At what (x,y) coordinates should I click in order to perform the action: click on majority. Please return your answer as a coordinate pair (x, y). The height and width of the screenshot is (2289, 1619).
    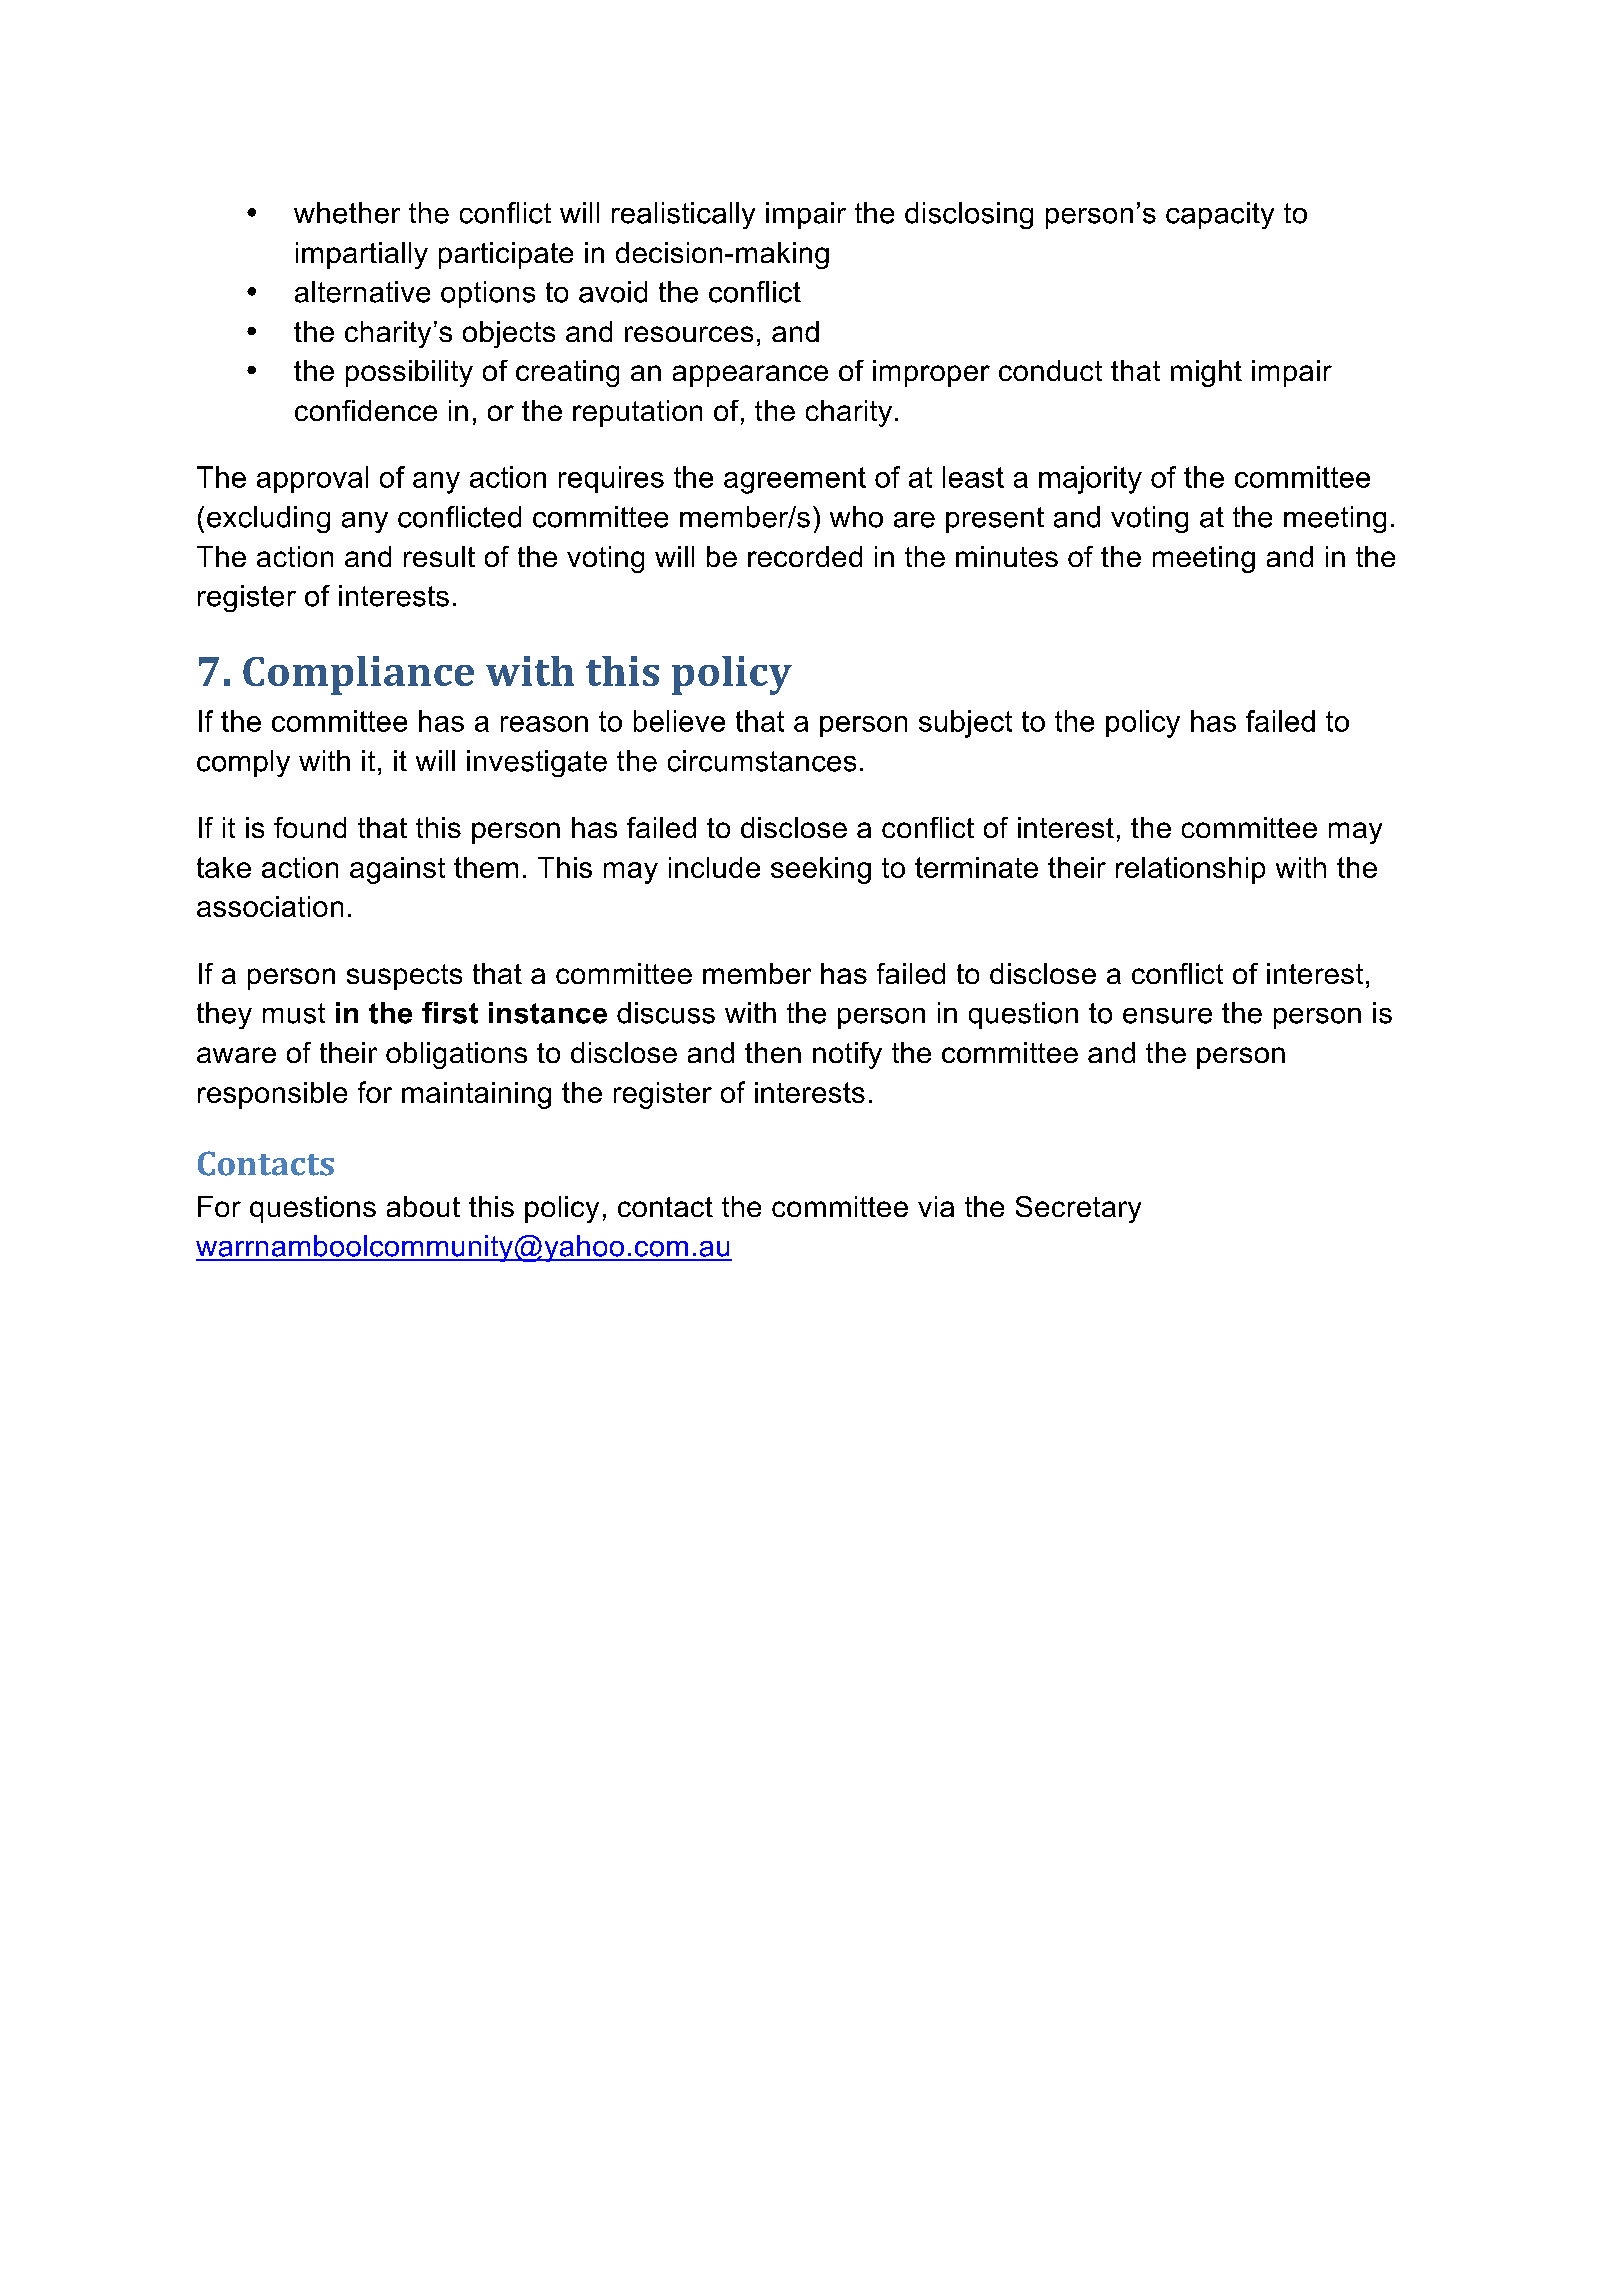
    Looking at the image, I should click on (1090, 480).
